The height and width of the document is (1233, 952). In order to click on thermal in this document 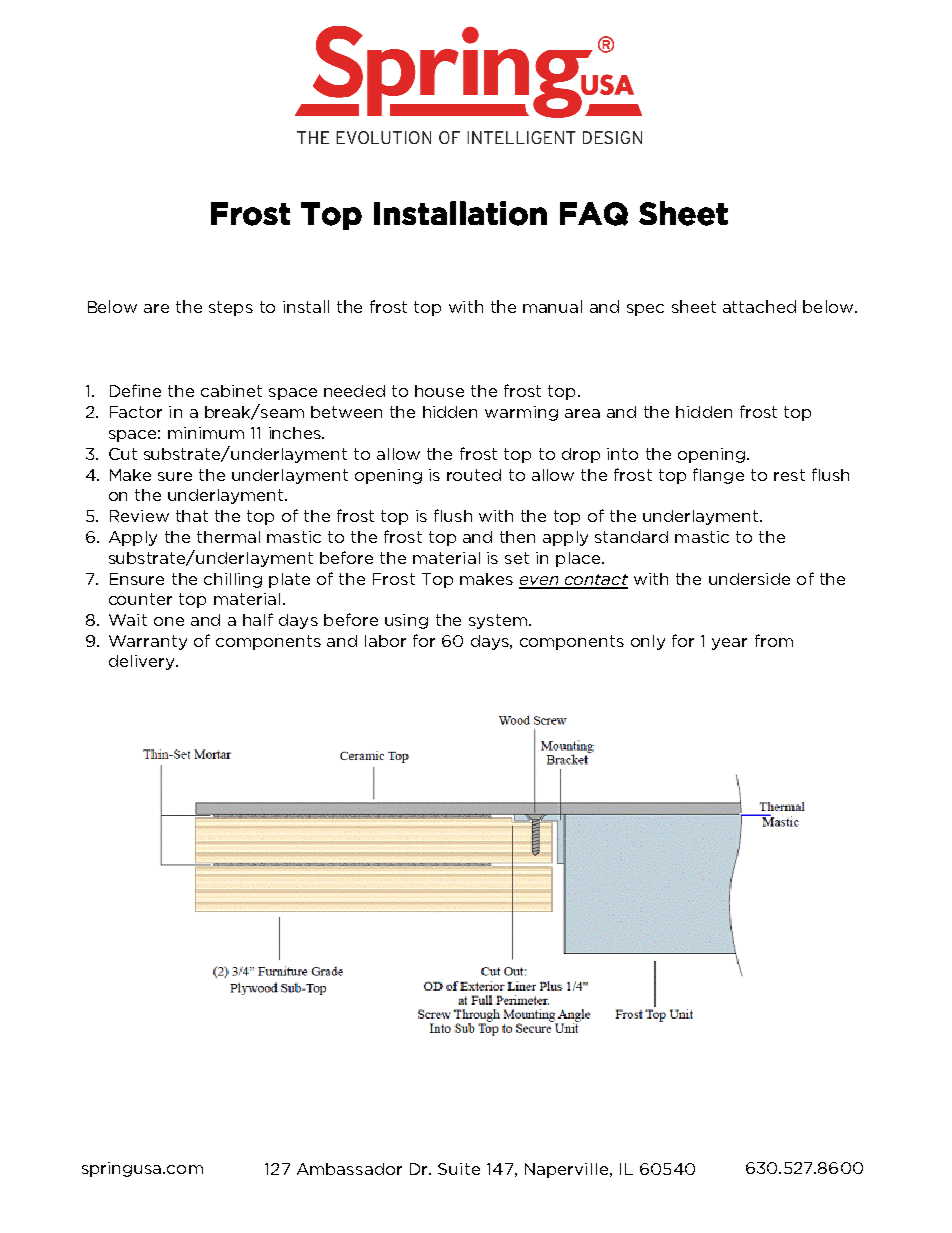, I will do `click(228, 537)`.
